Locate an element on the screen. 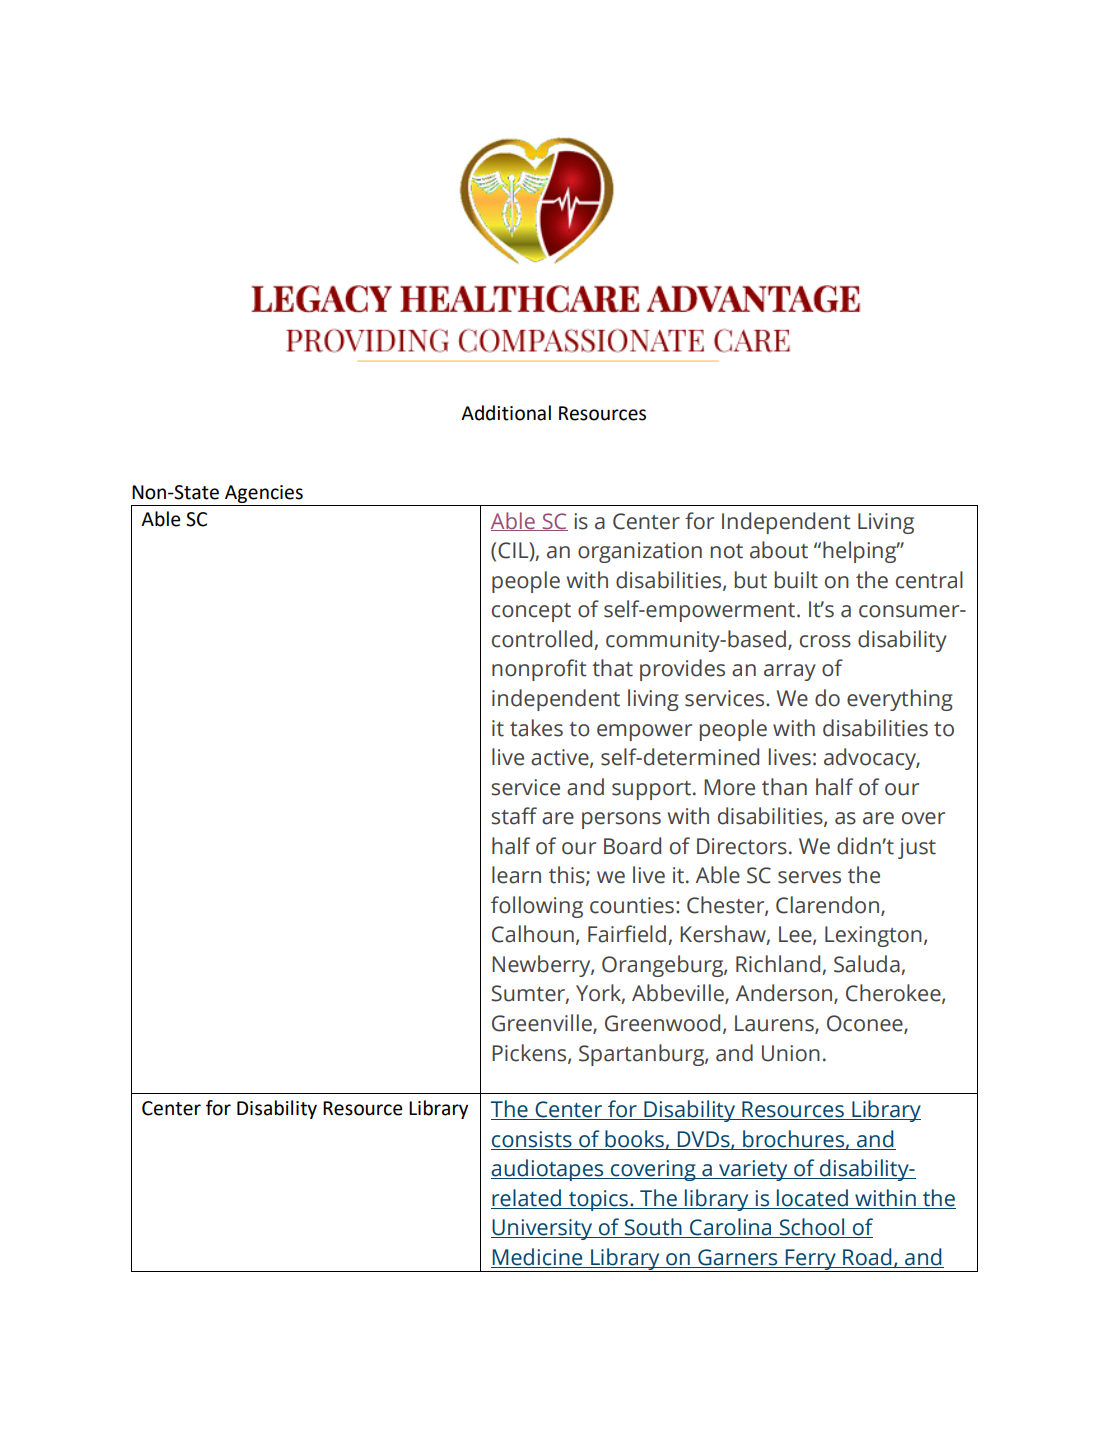  that is located at coordinates (612, 668).
